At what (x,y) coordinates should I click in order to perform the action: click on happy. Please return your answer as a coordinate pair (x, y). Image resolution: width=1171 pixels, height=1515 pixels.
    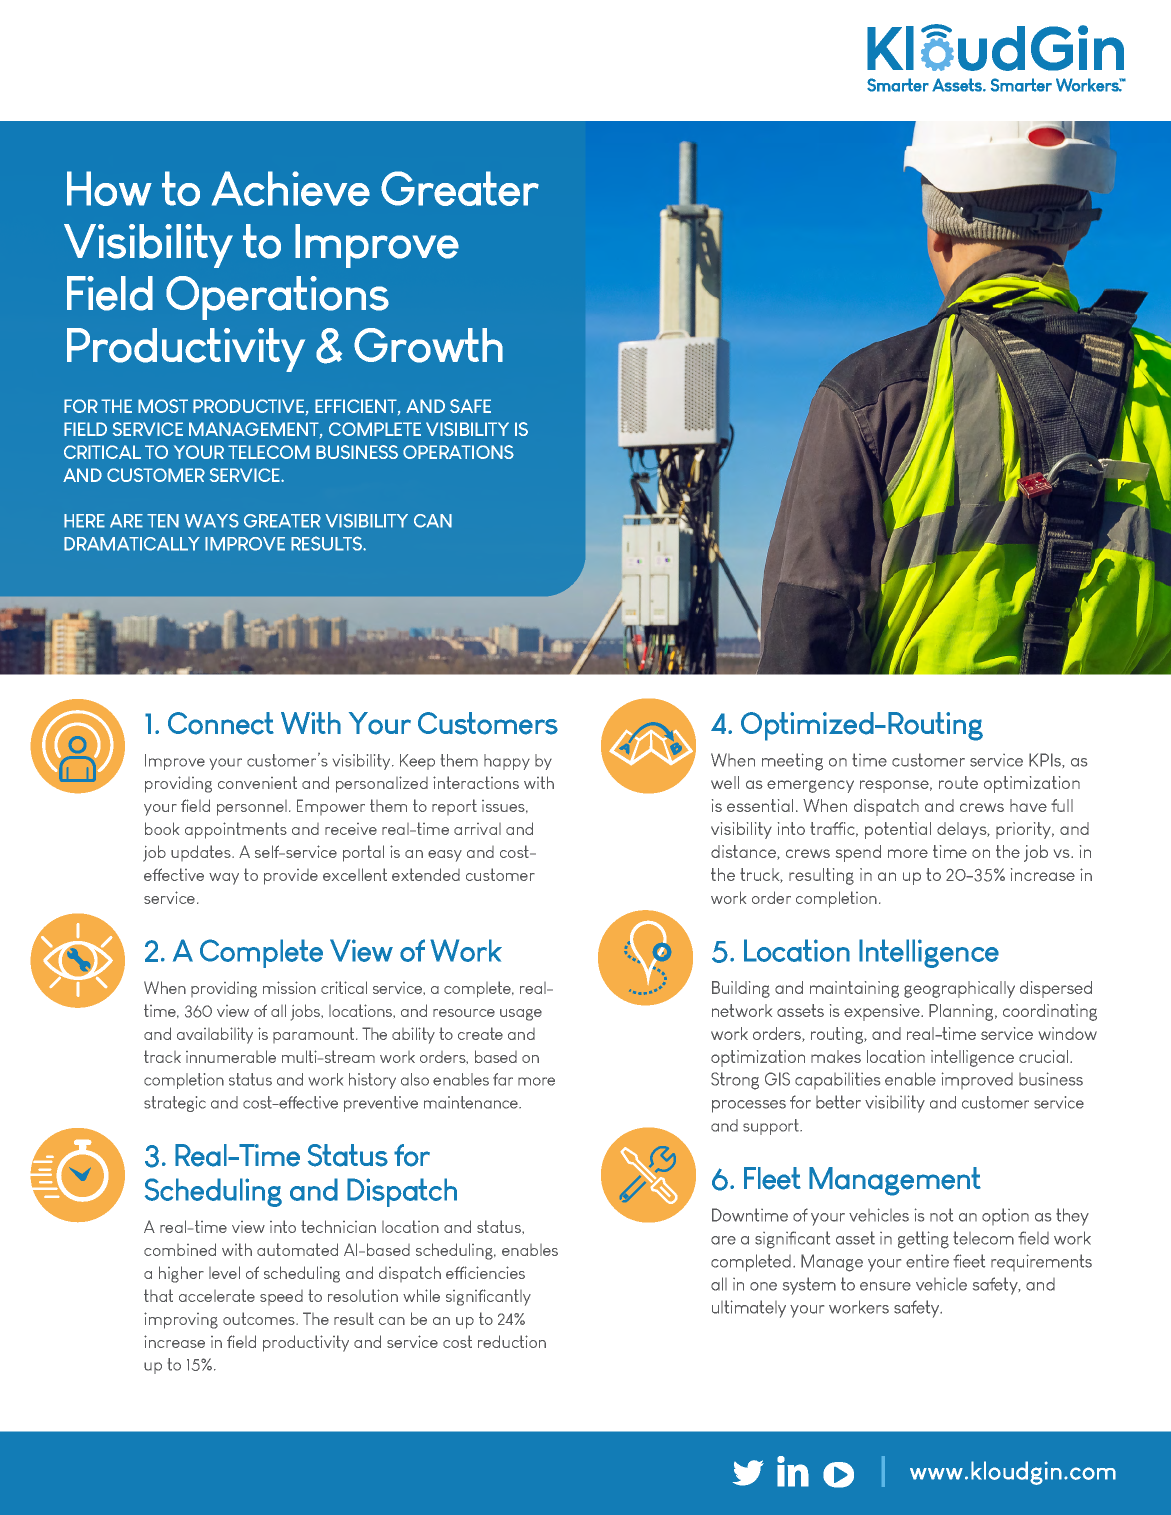
    Looking at the image, I should click on (507, 762).
